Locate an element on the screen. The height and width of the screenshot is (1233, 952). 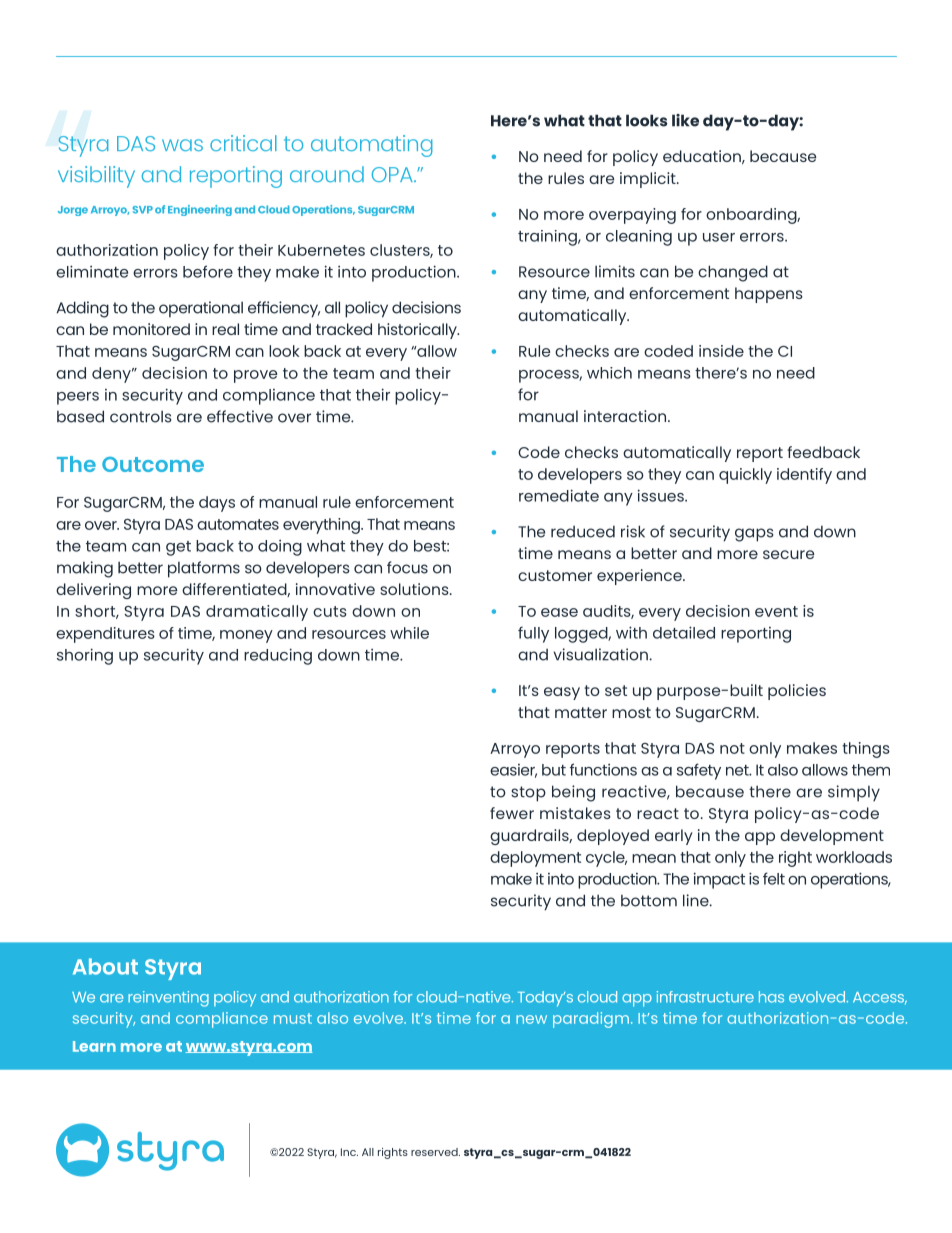
expenditures is located at coordinates (105, 635).
